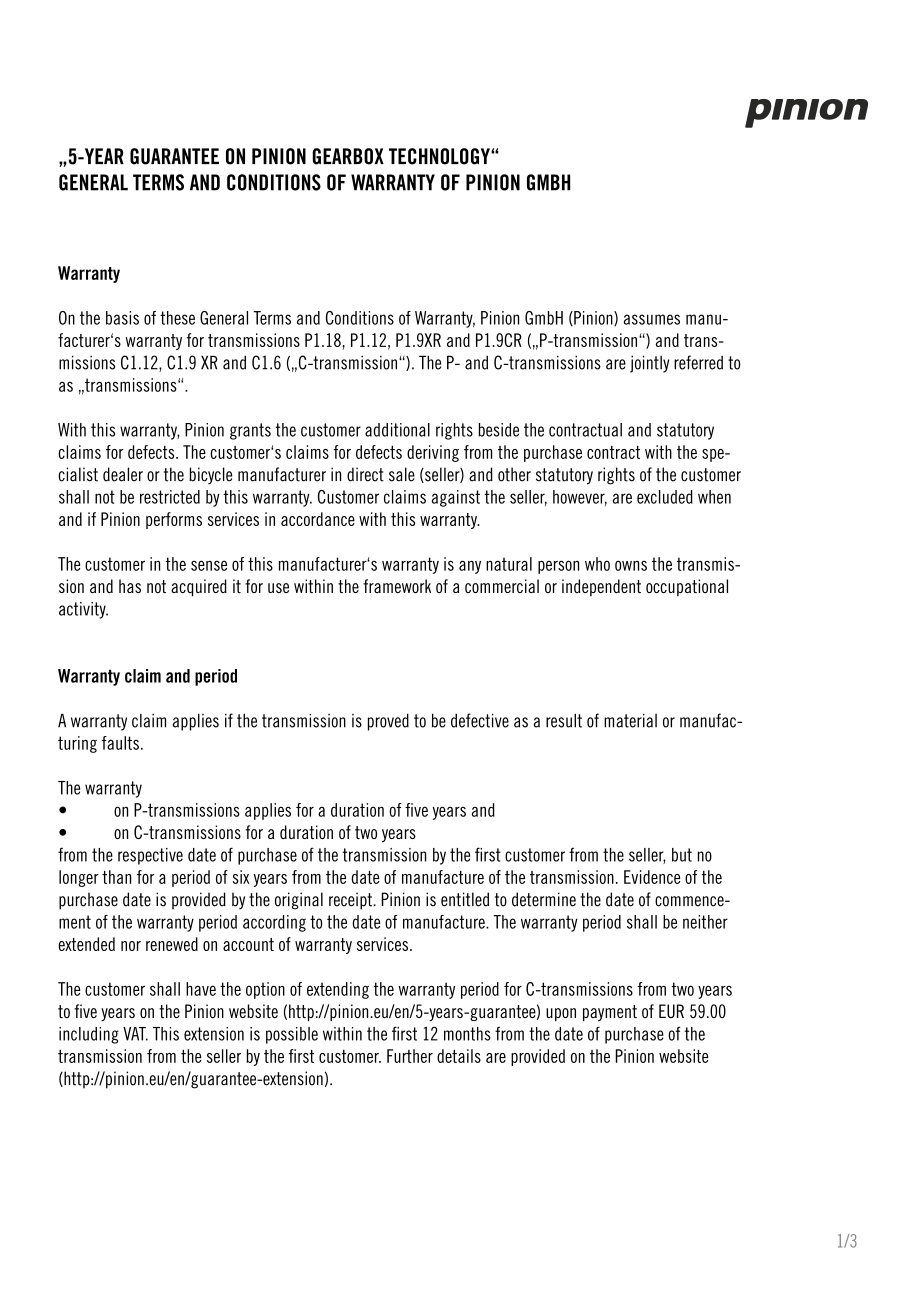 This screenshot has height=1308, width=924. I want to click on these, so click(177, 318).
